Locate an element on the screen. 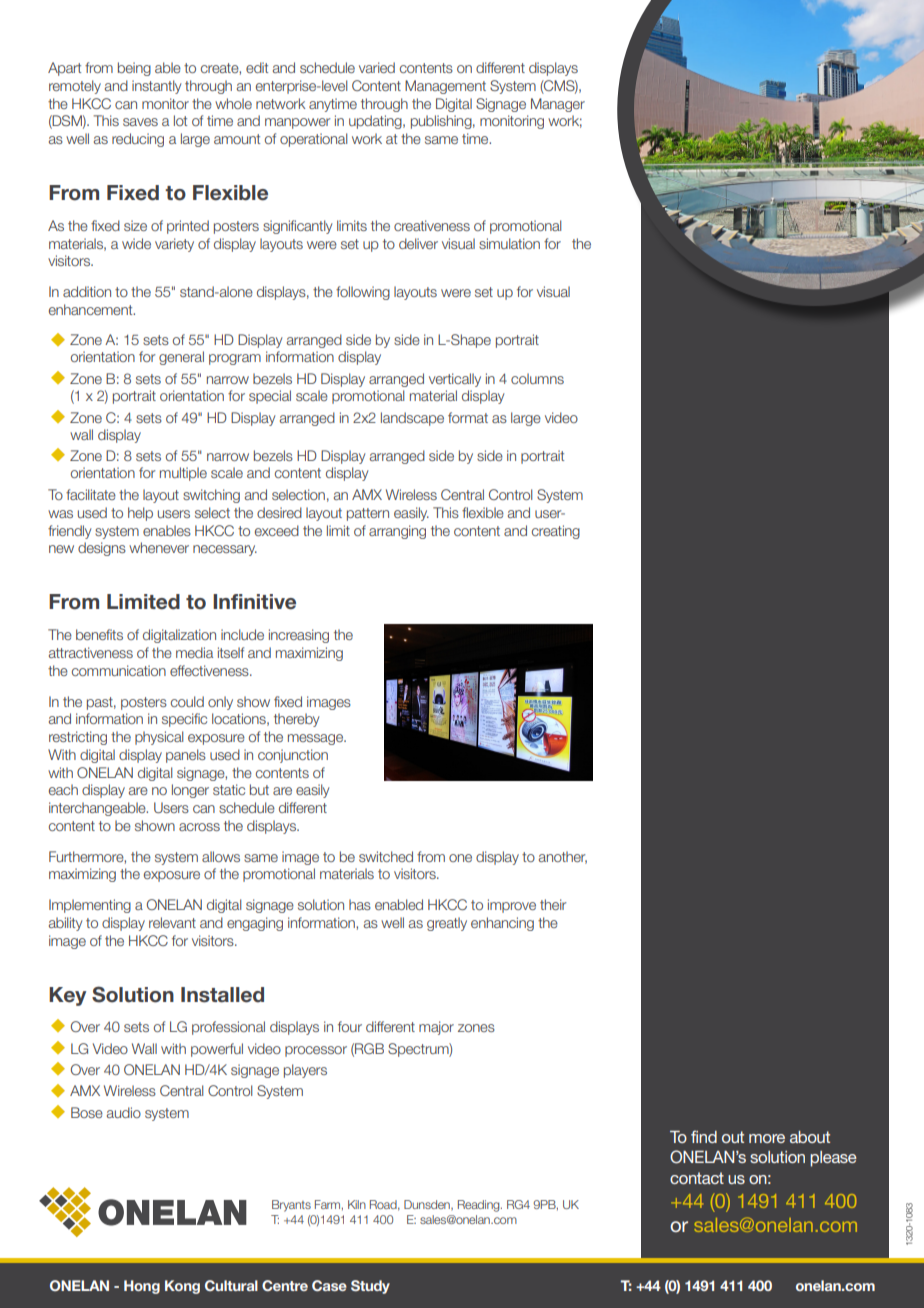 This screenshot has height=1308, width=924. creating is located at coordinates (556, 532).
